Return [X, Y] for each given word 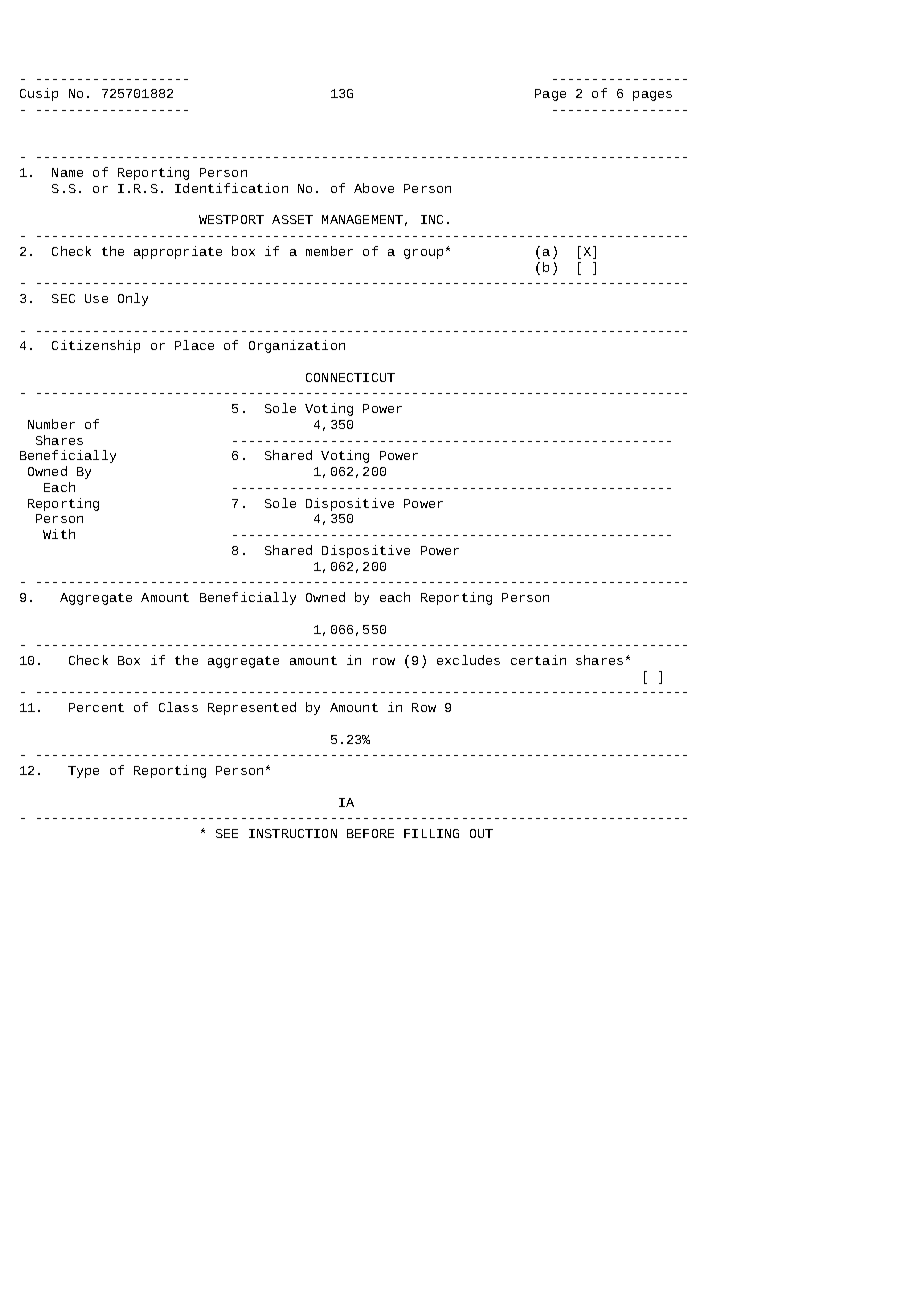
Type [83, 772]
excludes [468, 660]
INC [432, 219]
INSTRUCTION [293, 833]
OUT [481, 833]
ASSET [292, 219]
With [59, 534]
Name [67, 172]
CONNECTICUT [350, 377]
